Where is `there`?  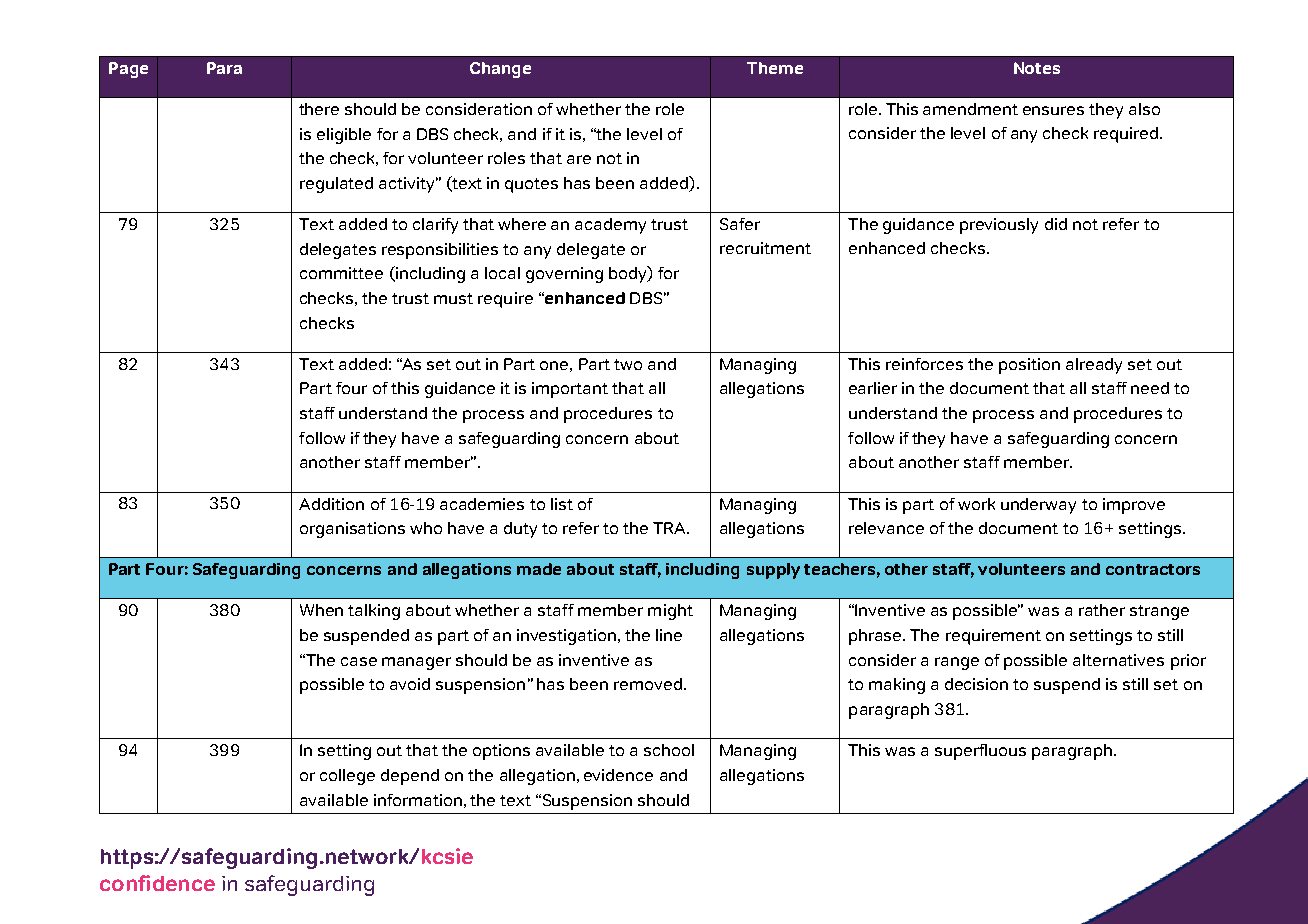 there is located at coordinates (319, 109).
